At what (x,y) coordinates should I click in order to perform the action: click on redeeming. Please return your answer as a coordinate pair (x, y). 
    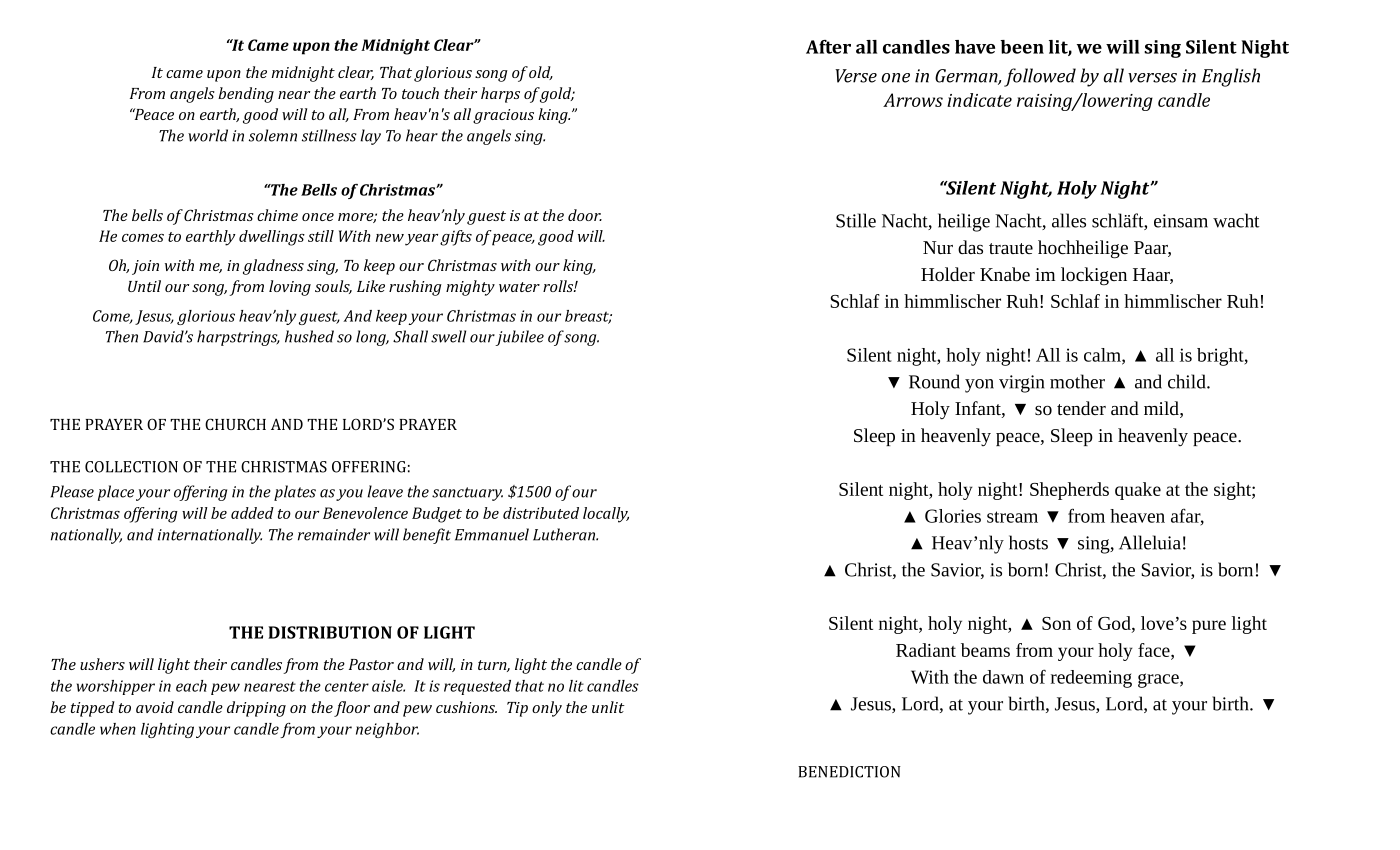
    Looking at the image, I should click on (1091, 679).
